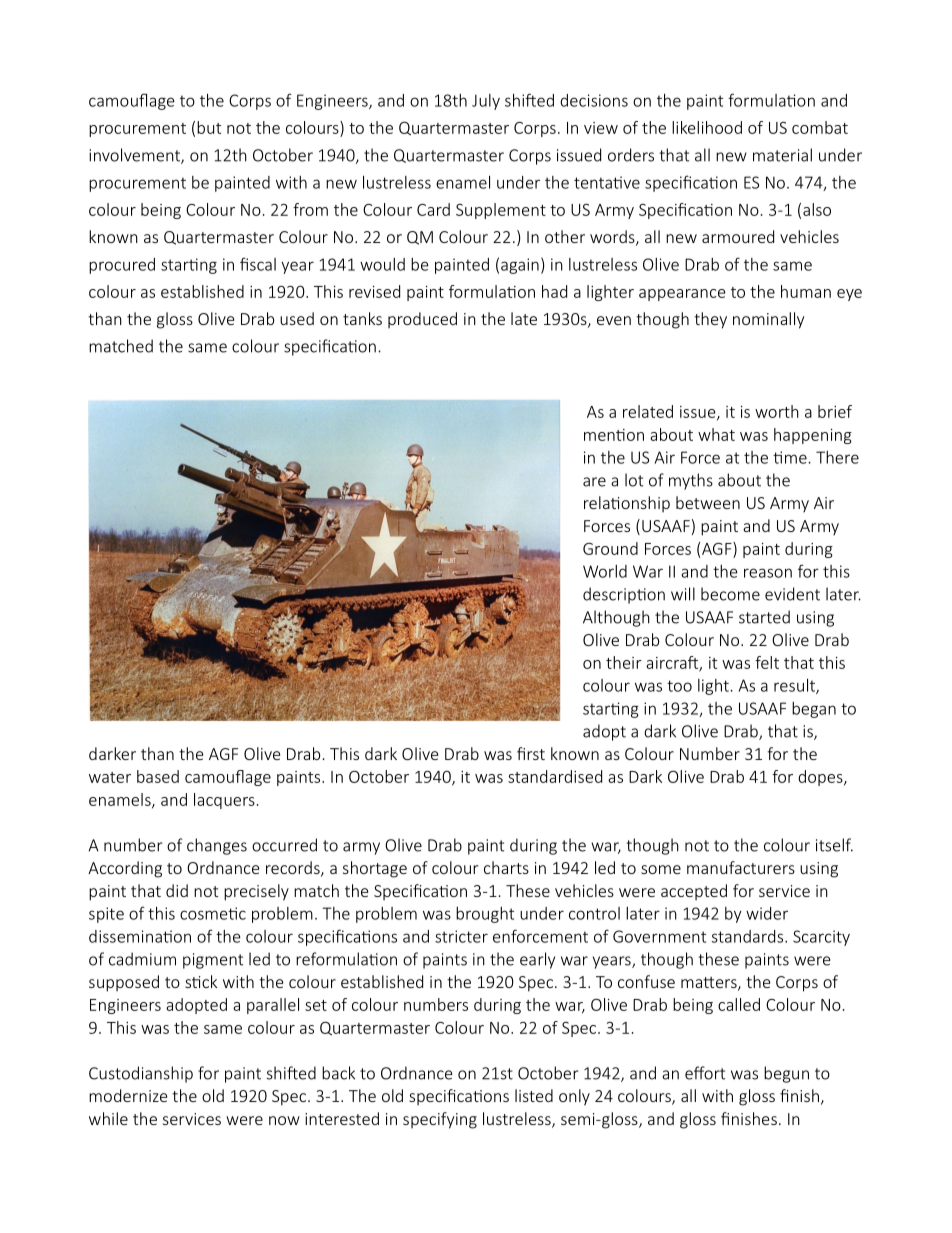 Image resolution: width=952 pixels, height=1233 pixels. I want to click on worth, so click(777, 411).
